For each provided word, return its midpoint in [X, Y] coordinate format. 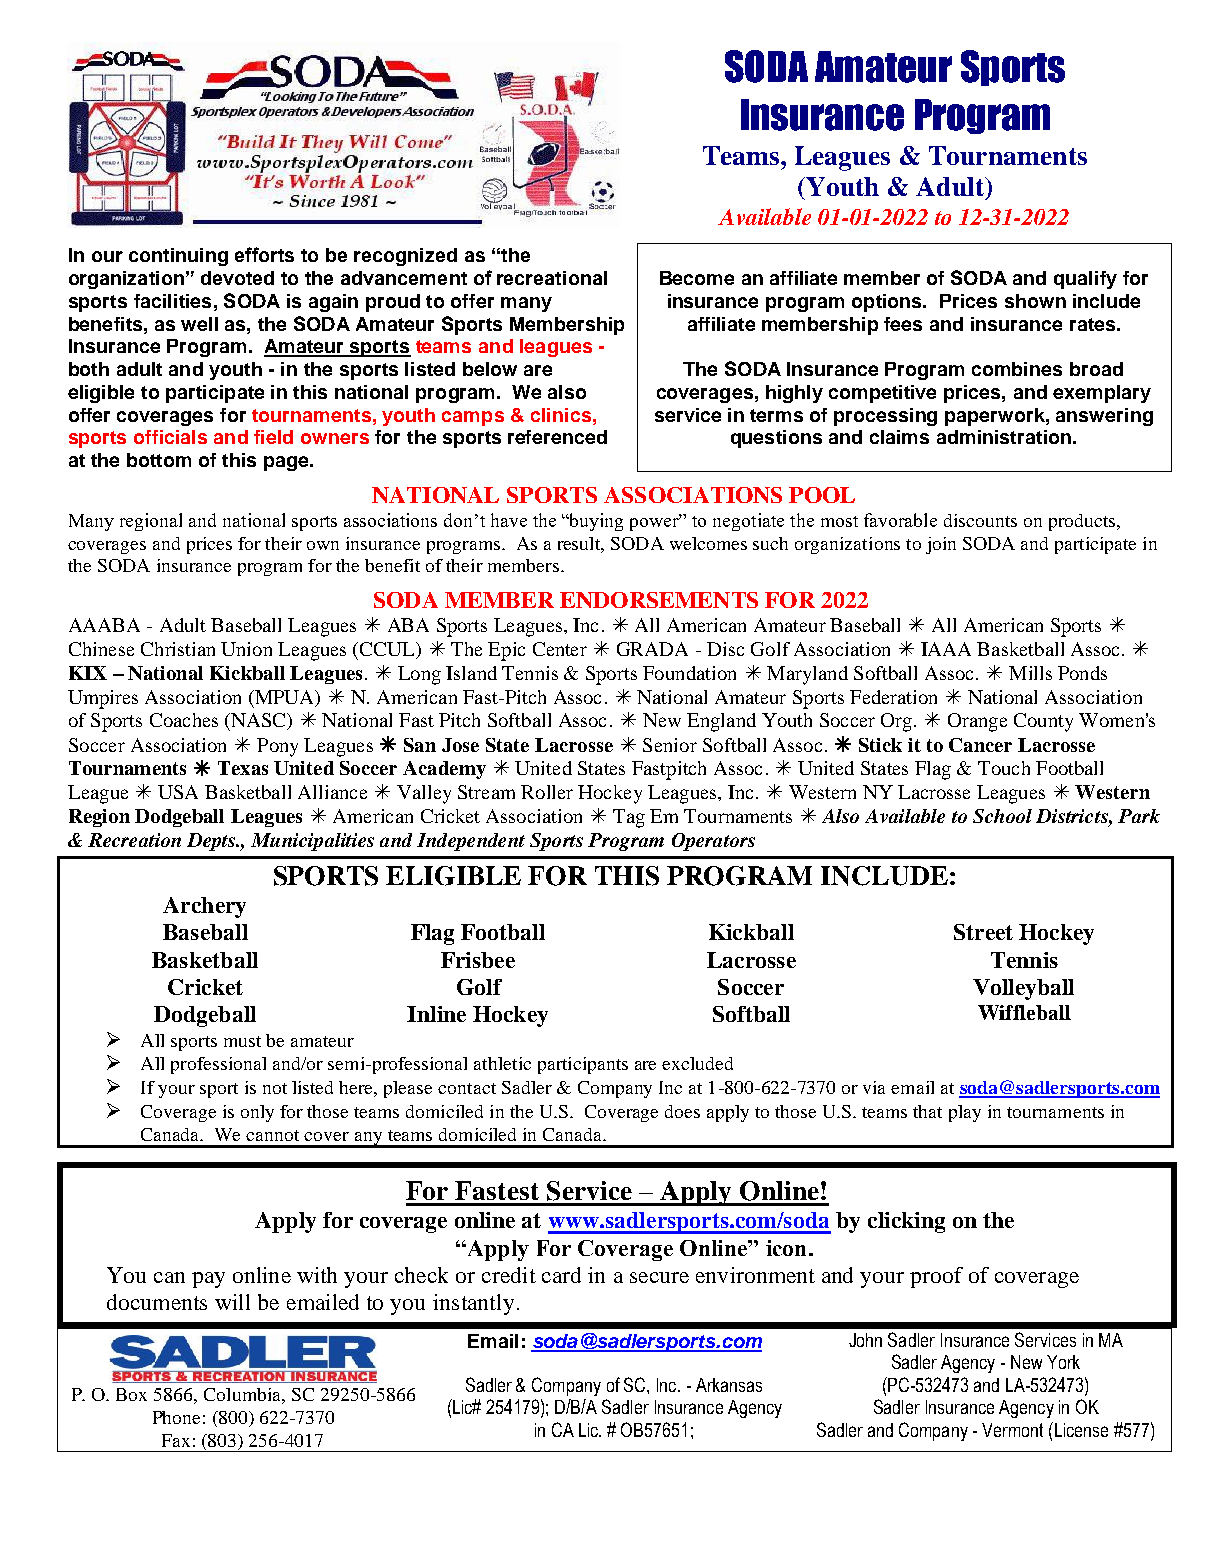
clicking [906, 1222]
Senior [670, 745]
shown [1035, 301]
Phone [176, 1417]
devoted [237, 278]
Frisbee [478, 960]
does [682, 1111]
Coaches [184, 720]
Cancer [980, 745]
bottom [159, 460]
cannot [272, 1135]
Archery [204, 907]
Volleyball [1023, 989]
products [1082, 522]
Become [697, 278]
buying [595, 522]
